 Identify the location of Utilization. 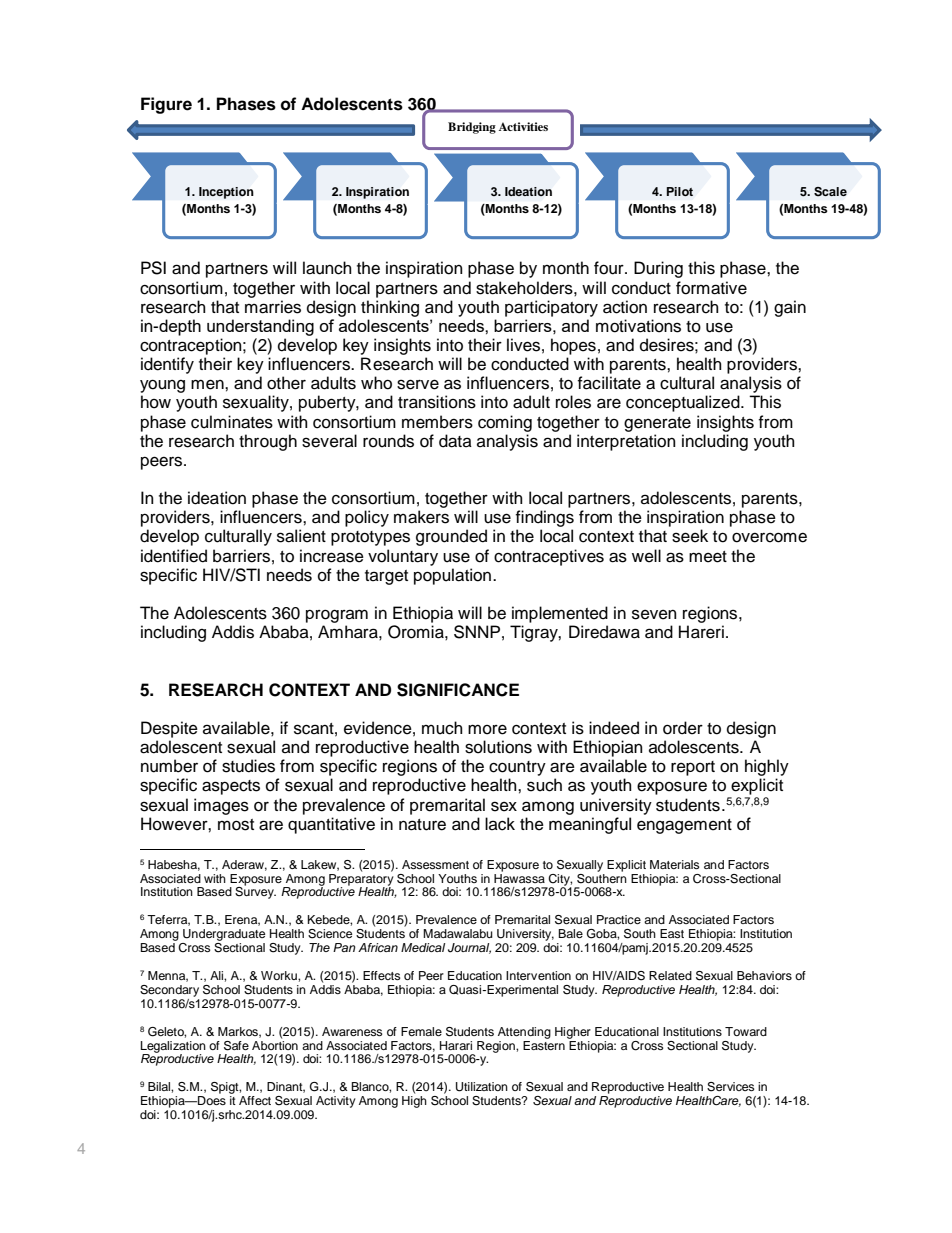
(482, 1087).
